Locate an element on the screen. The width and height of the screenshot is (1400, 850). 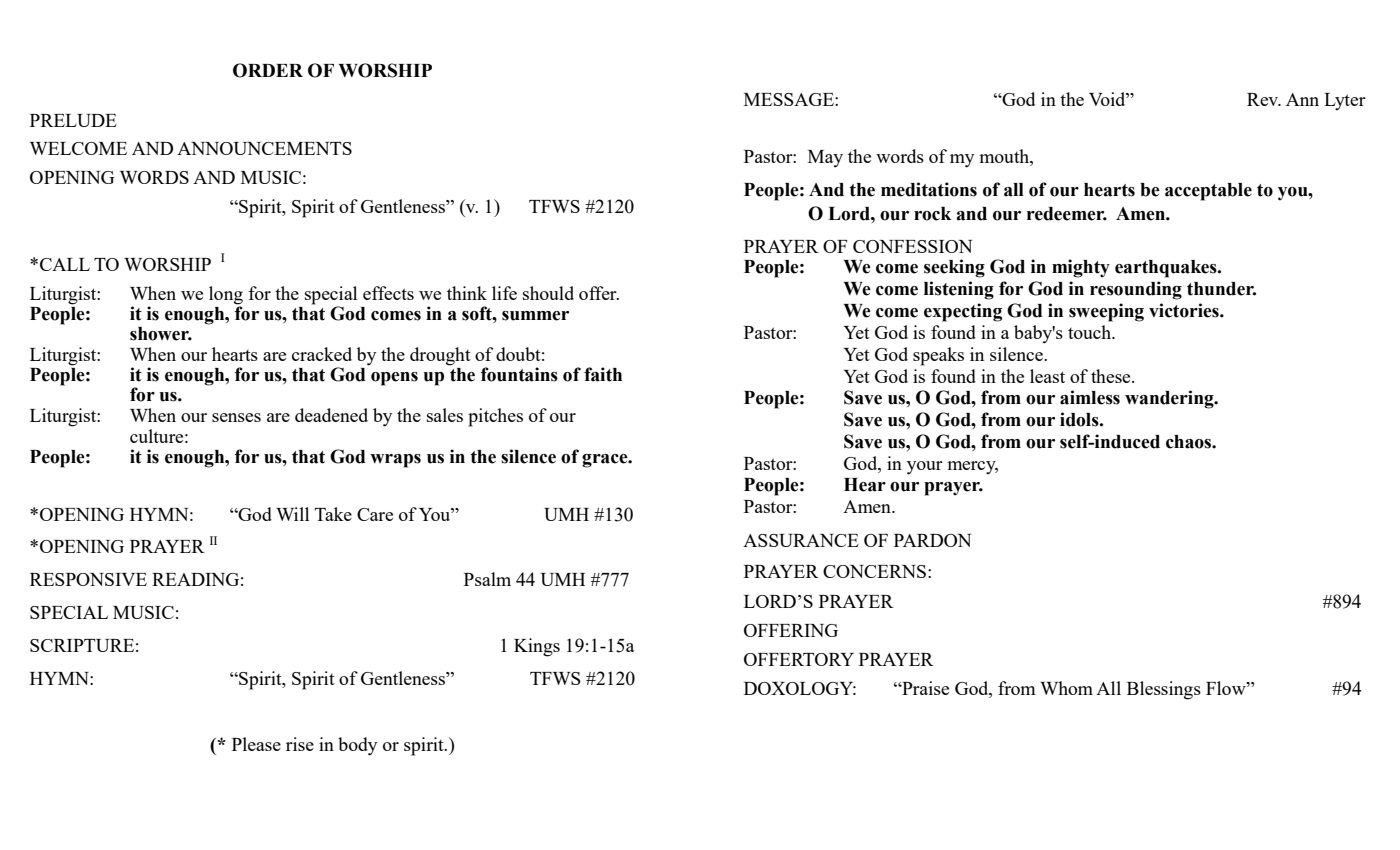
sweeping is located at coordinates (1106, 312).
